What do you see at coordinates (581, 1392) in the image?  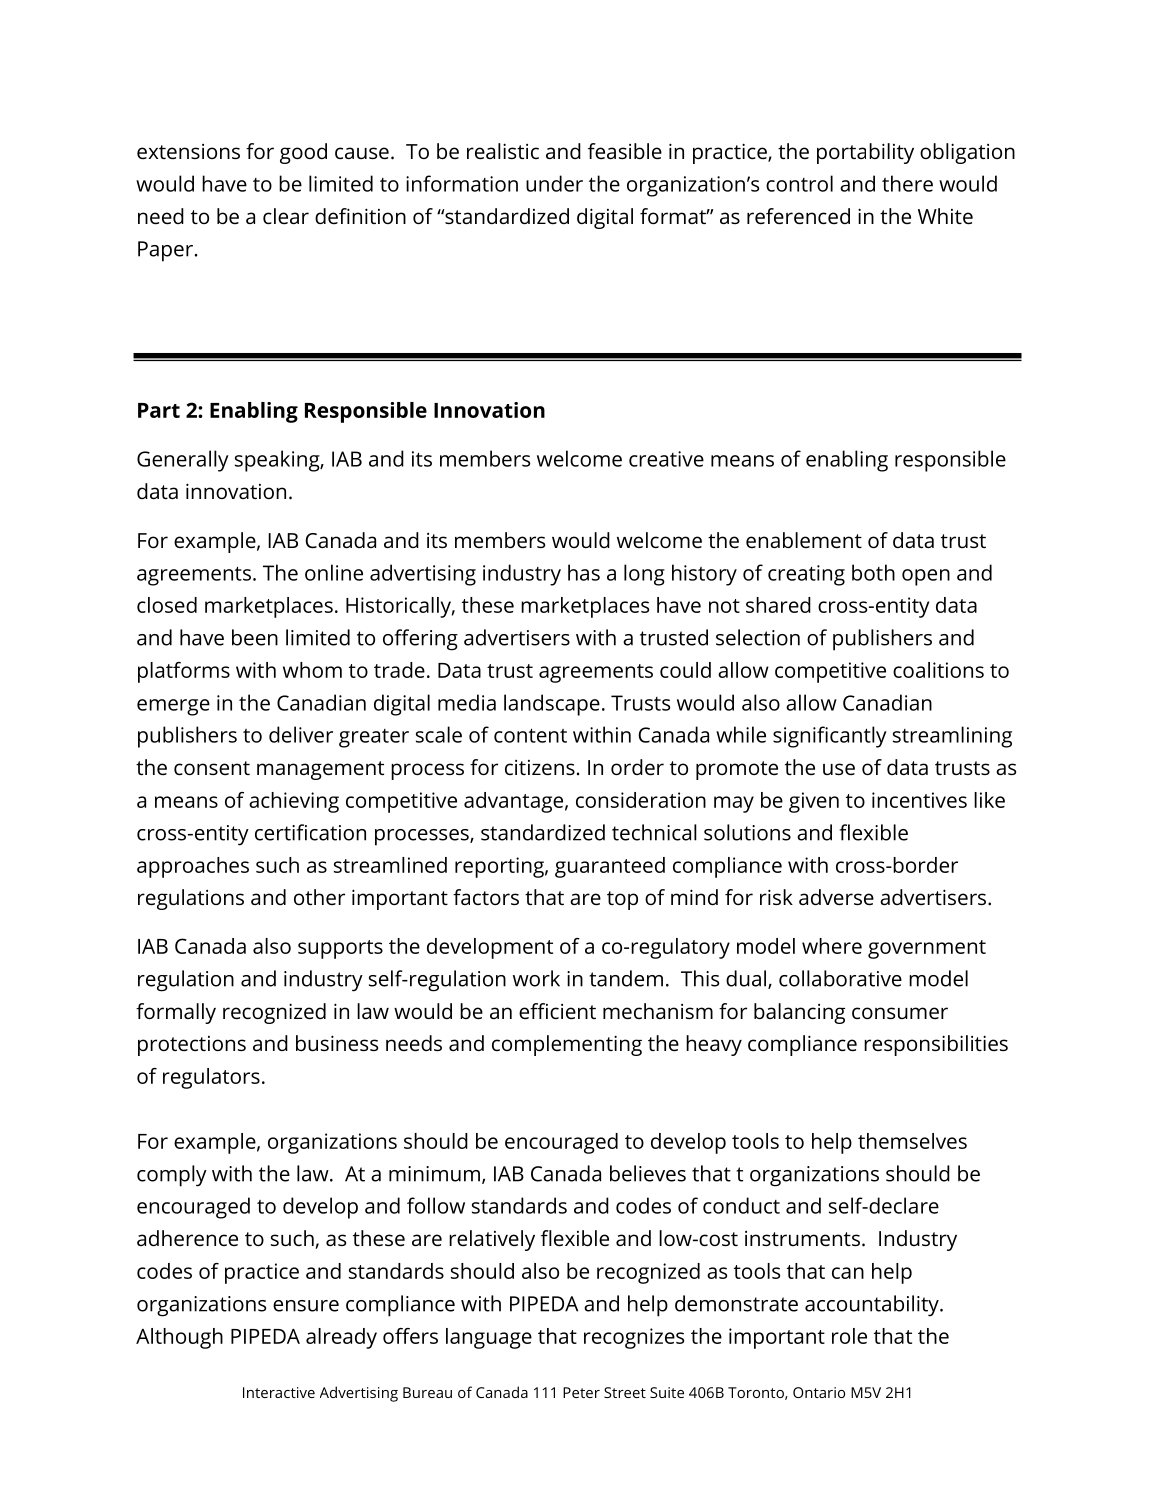 I see `Peter` at bounding box center [581, 1392].
